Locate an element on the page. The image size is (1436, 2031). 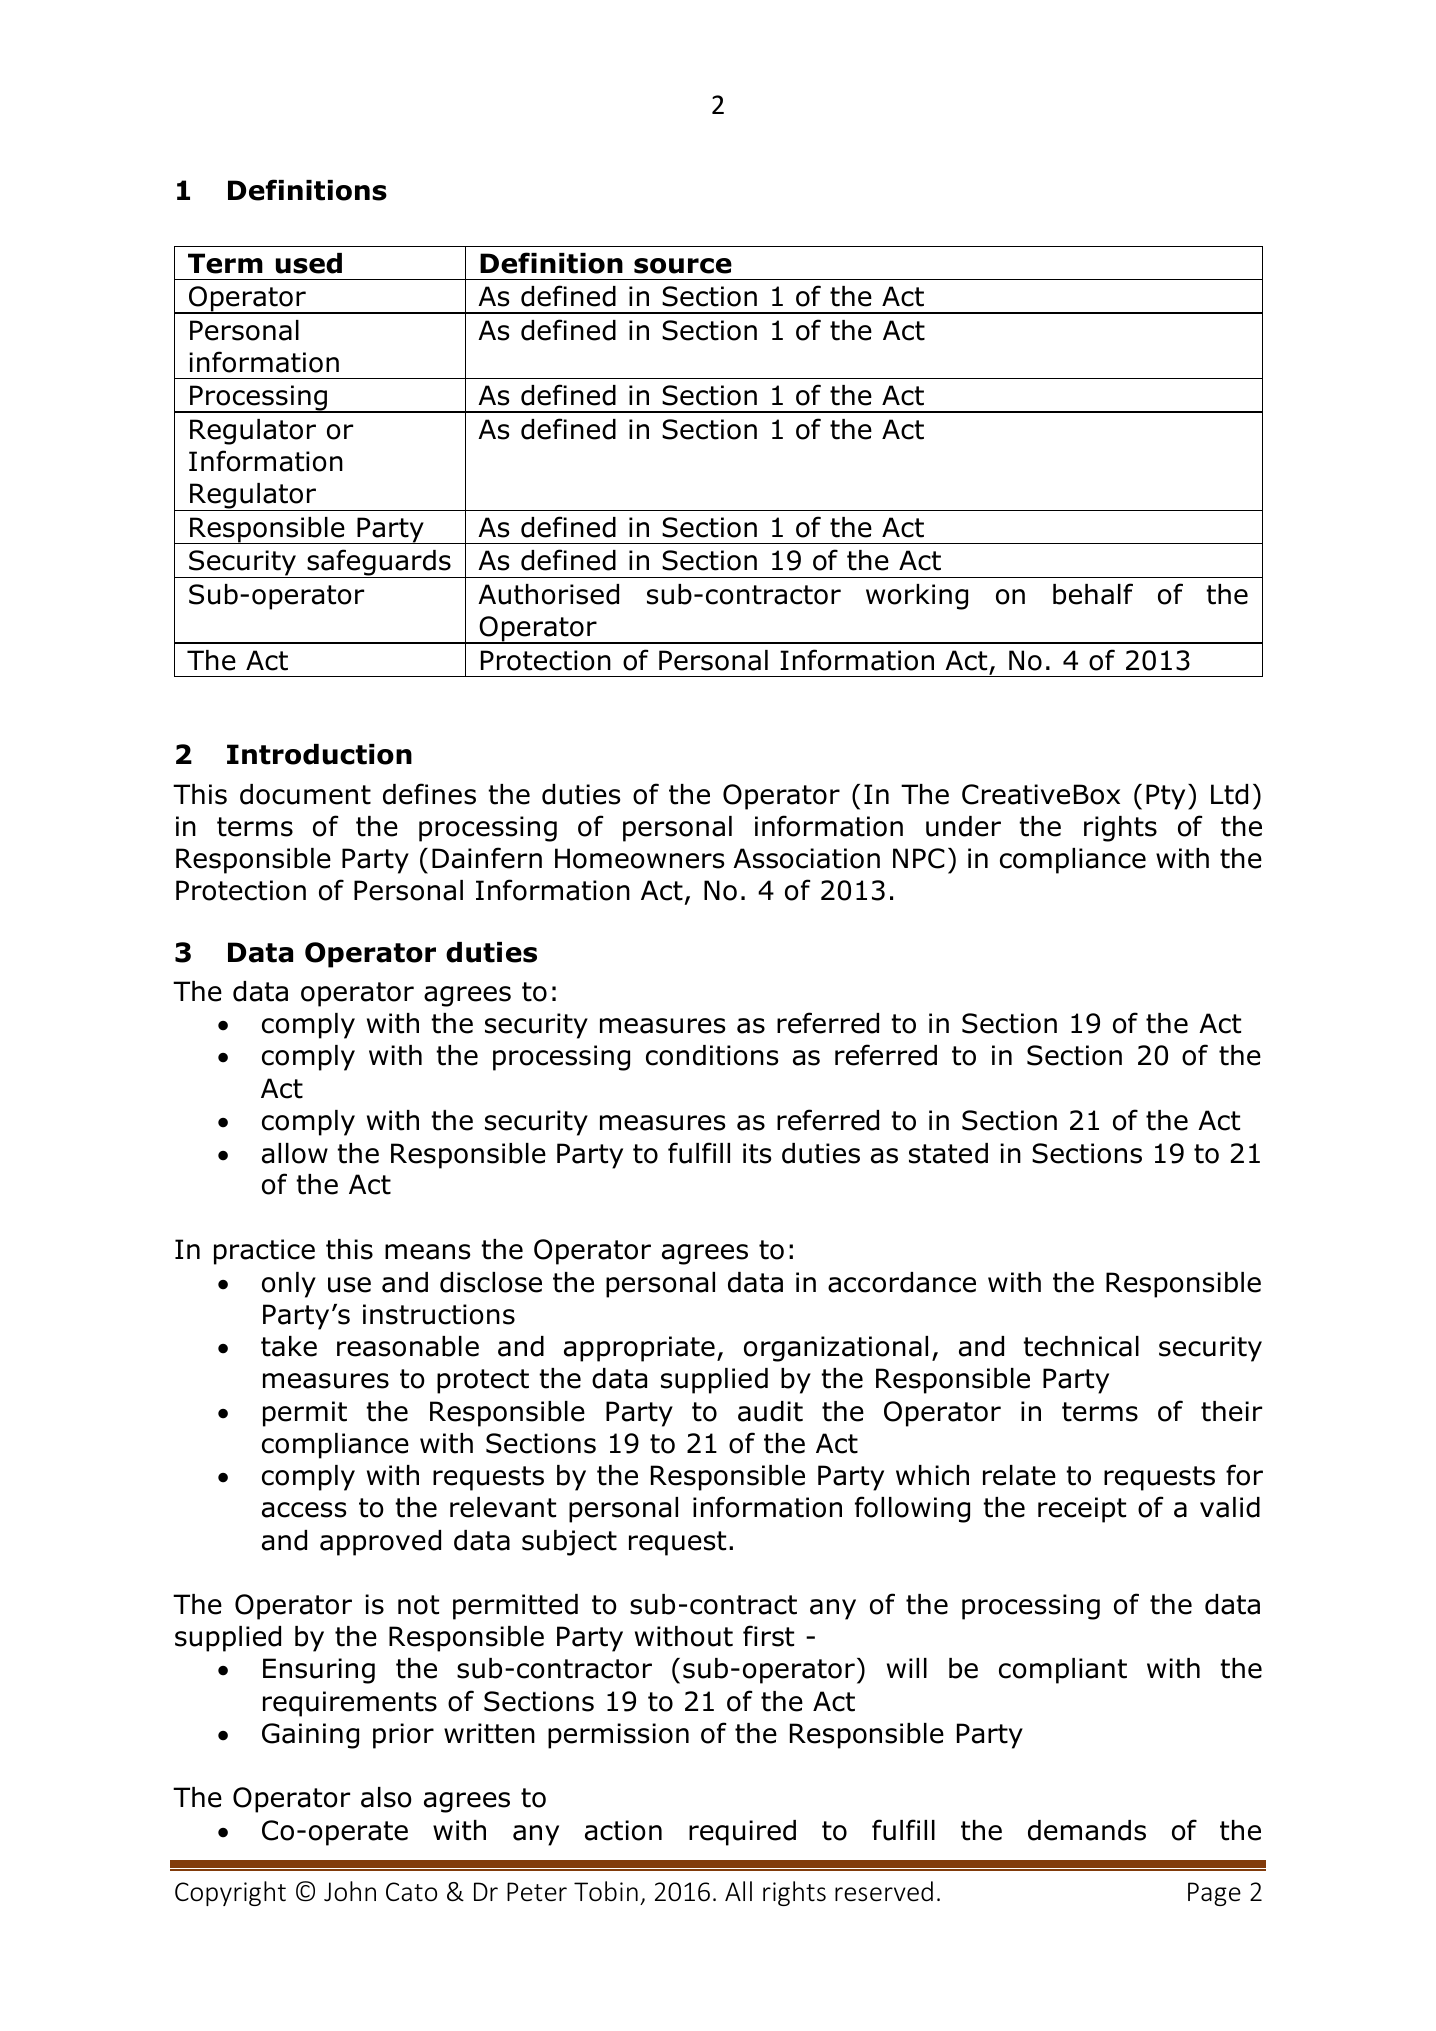
conditions is located at coordinates (712, 1055).
